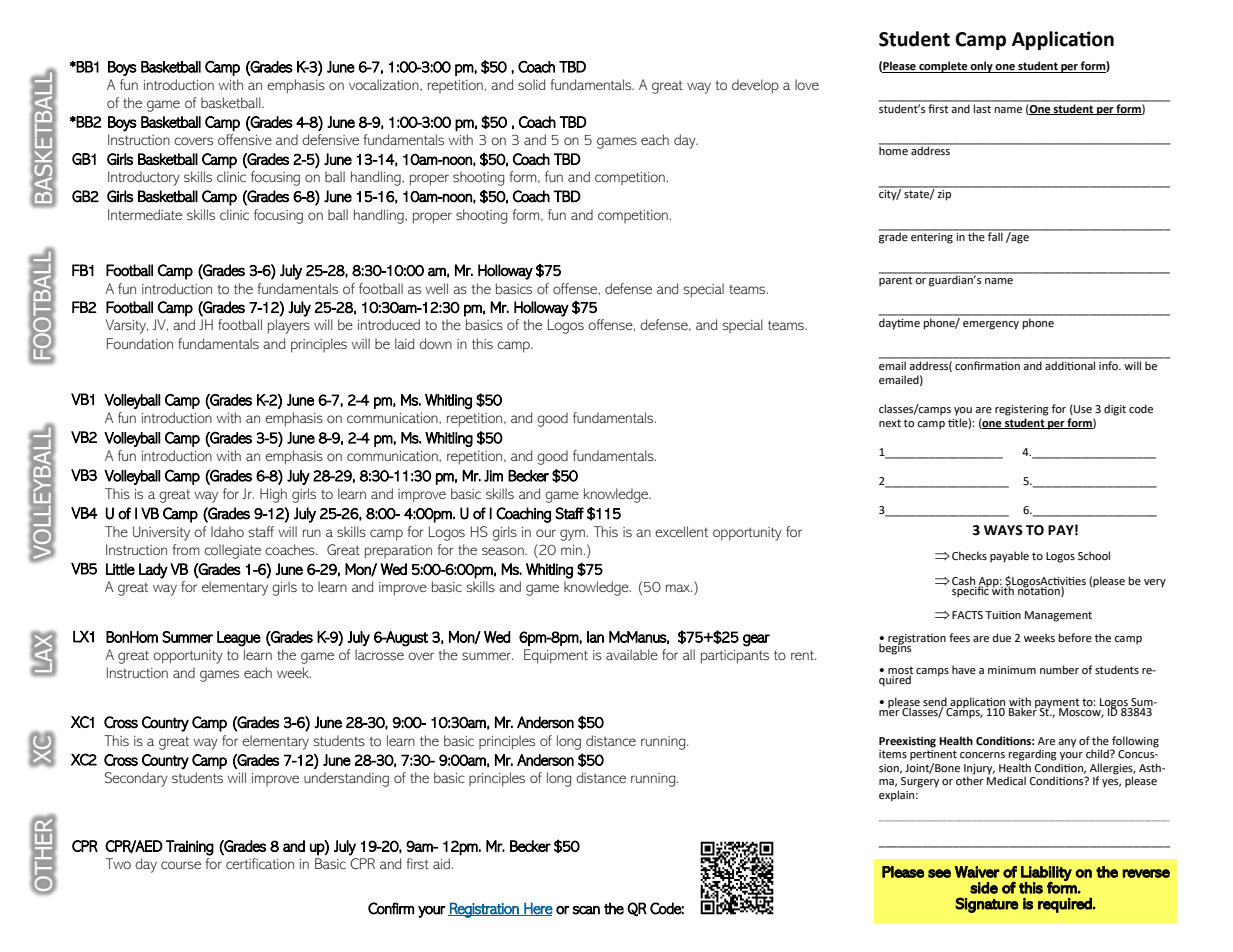 Image resolution: width=1233 pixels, height=952 pixels. What do you see at coordinates (245, 139) in the document?
I see `offensive` at bounding box center [245, 139].
